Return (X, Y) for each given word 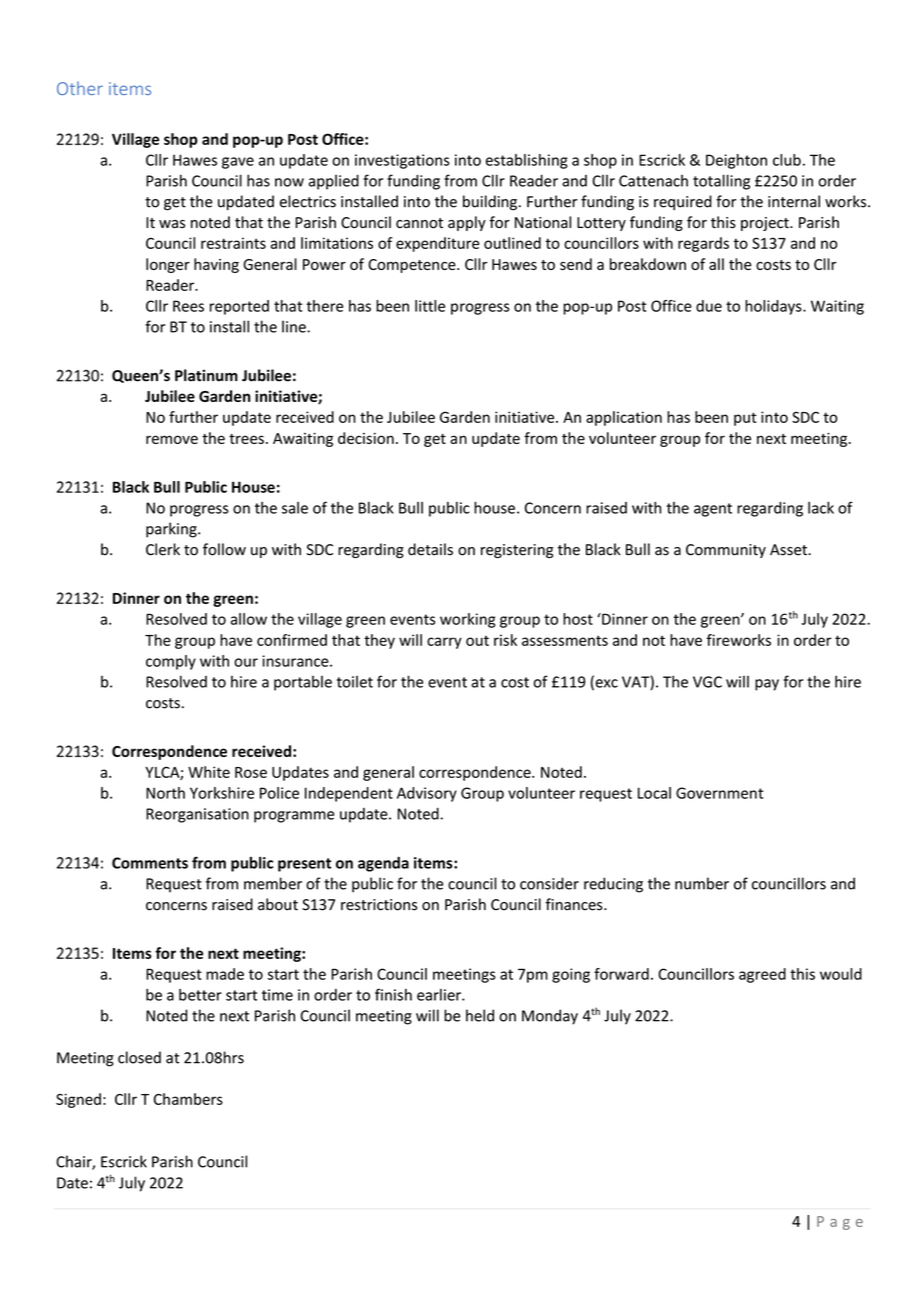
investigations (402, 161)
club (787, 160)
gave (238, 163)
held (480, 1015)
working (468, 620)
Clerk (163, 549)
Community (726, 551)
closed (139, 1057)
